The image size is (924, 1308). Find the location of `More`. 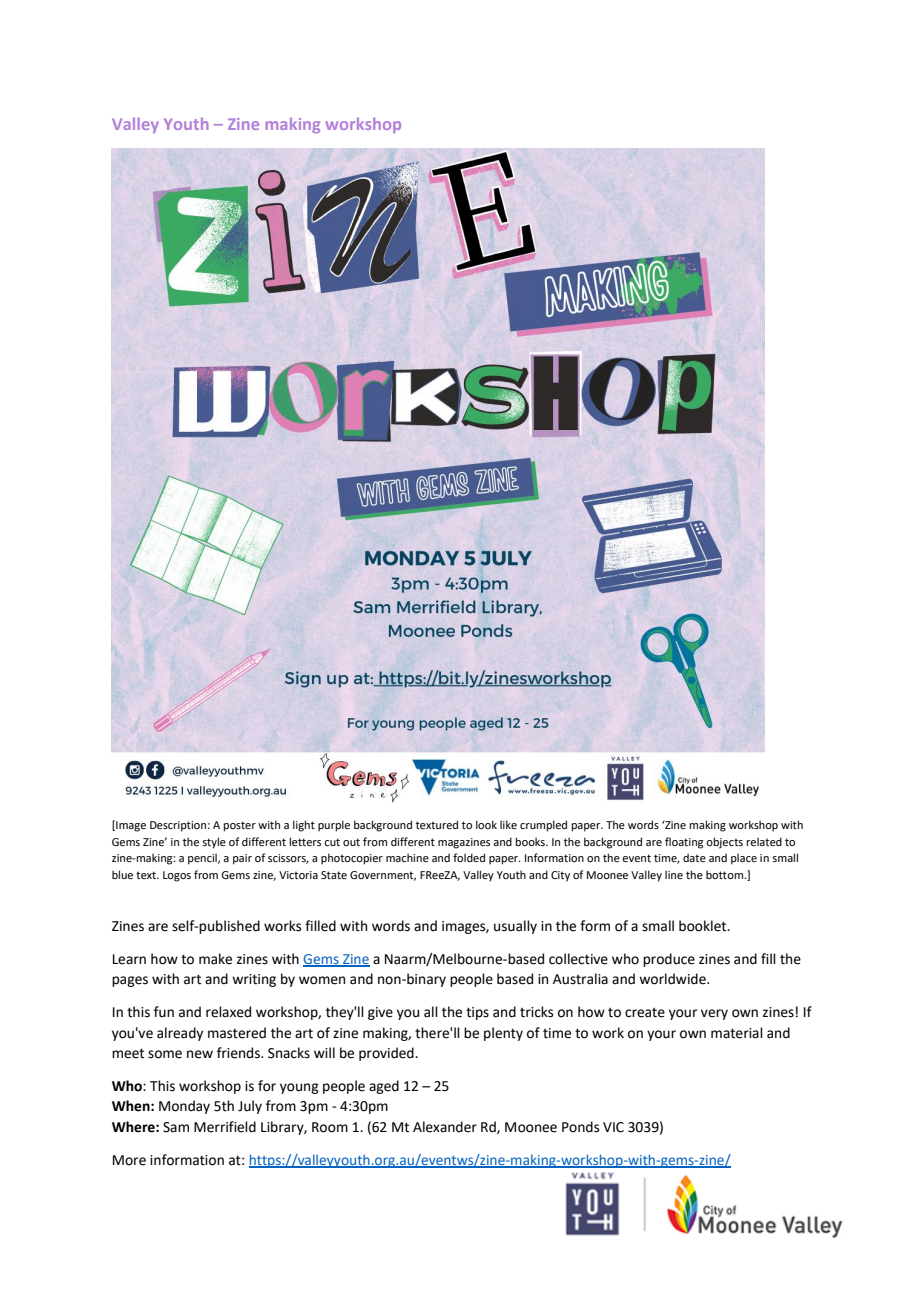

More is located at coordinates (129, 1160).
